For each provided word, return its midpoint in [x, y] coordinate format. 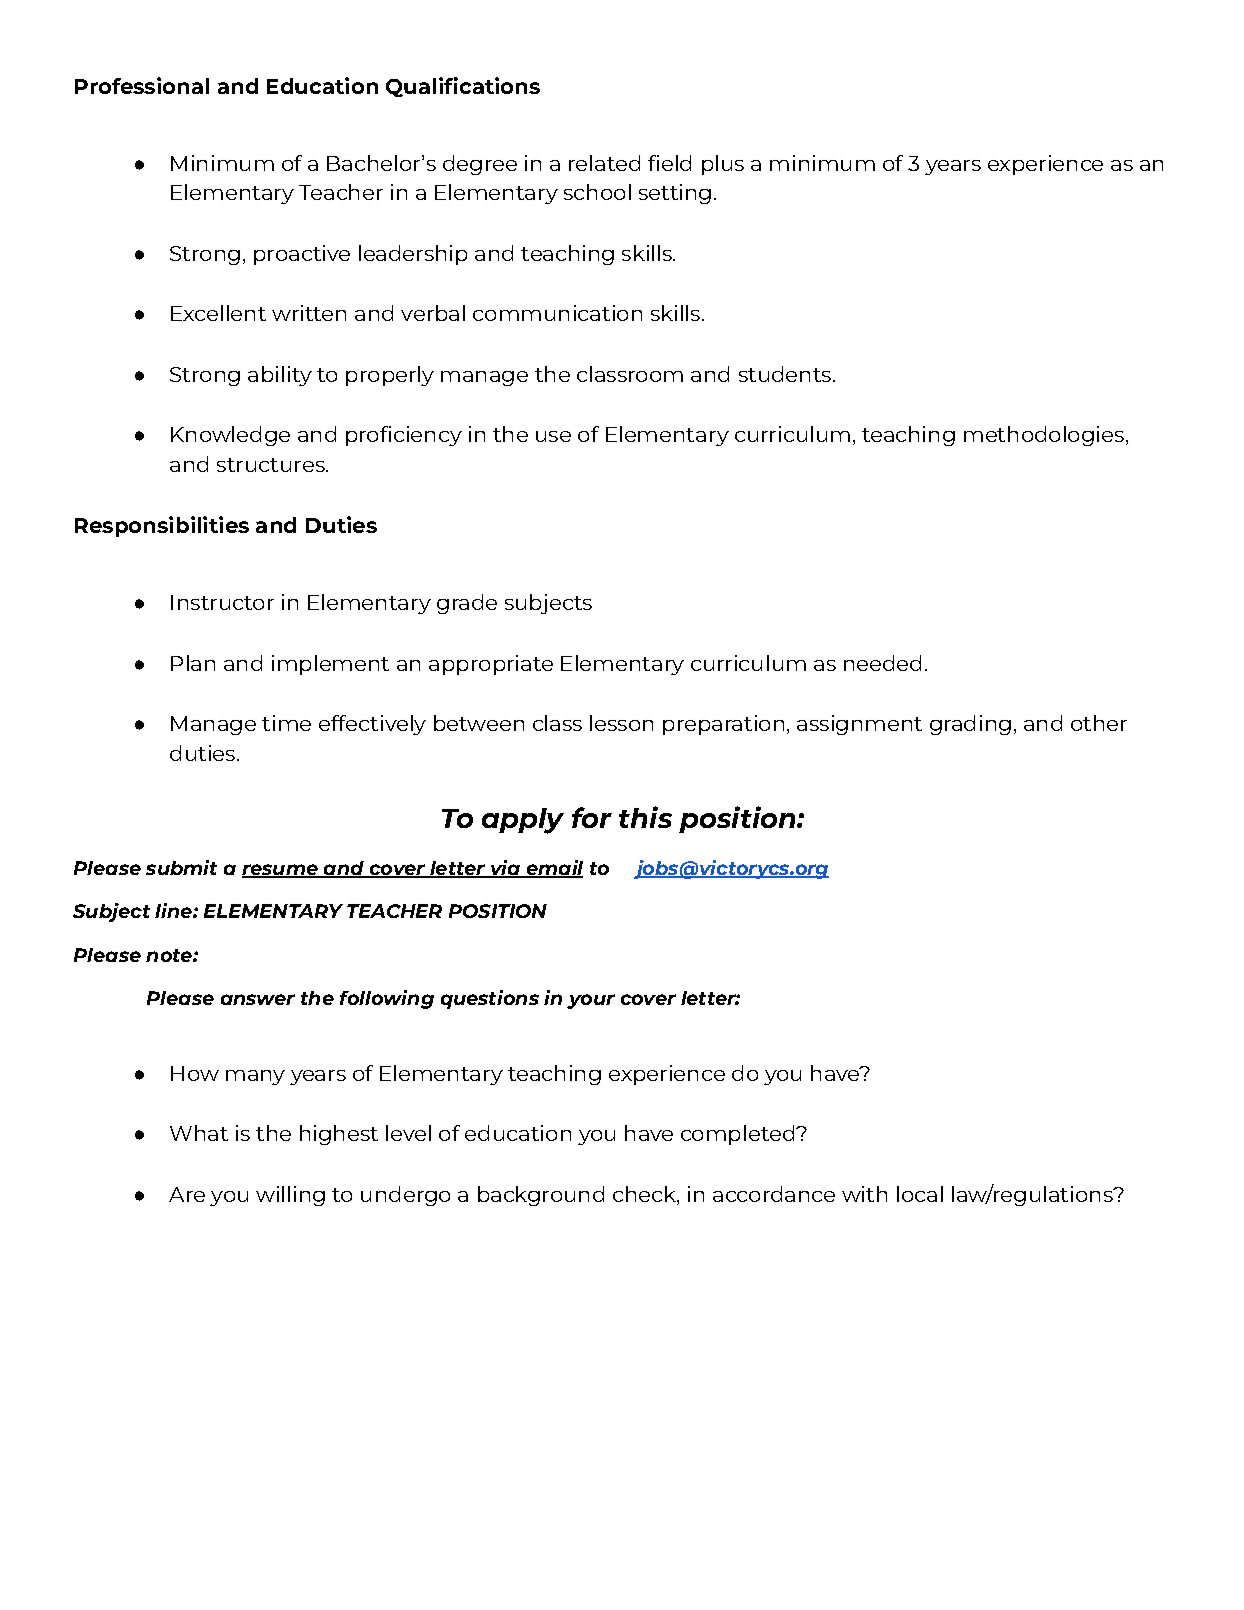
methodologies [1044, 436]
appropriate [491, 665]
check [645, 1194]
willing [290, 1196]
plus [723, 165]
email [553, 869]
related [604, 163]
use [553, 436]
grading [970, 725]
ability [280, 376]
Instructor [222, 602]
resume [281, 871]
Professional [142, 85]
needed [882, 663]
